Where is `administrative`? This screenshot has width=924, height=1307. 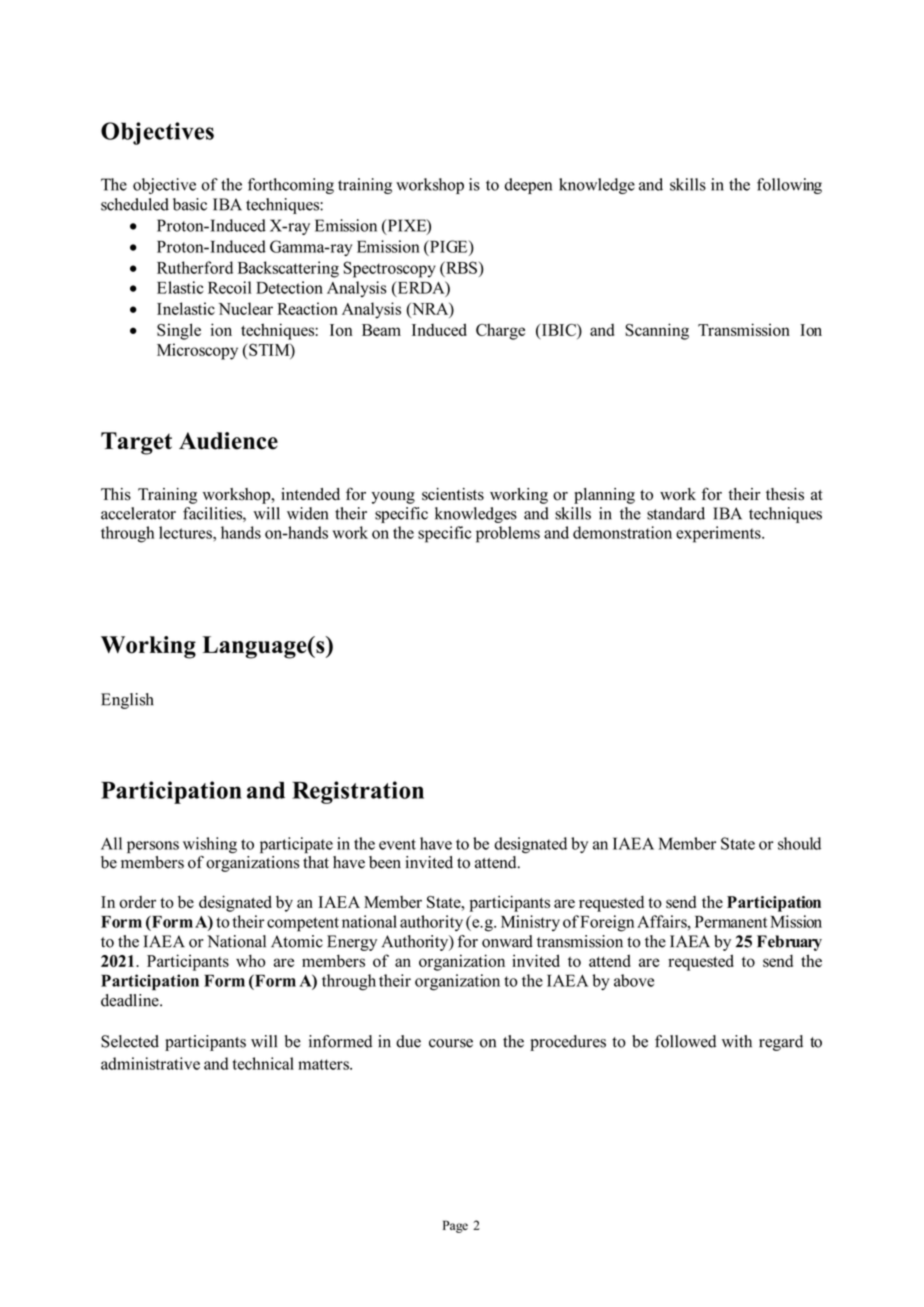 administrative is located at coordinates (150, 1063).
